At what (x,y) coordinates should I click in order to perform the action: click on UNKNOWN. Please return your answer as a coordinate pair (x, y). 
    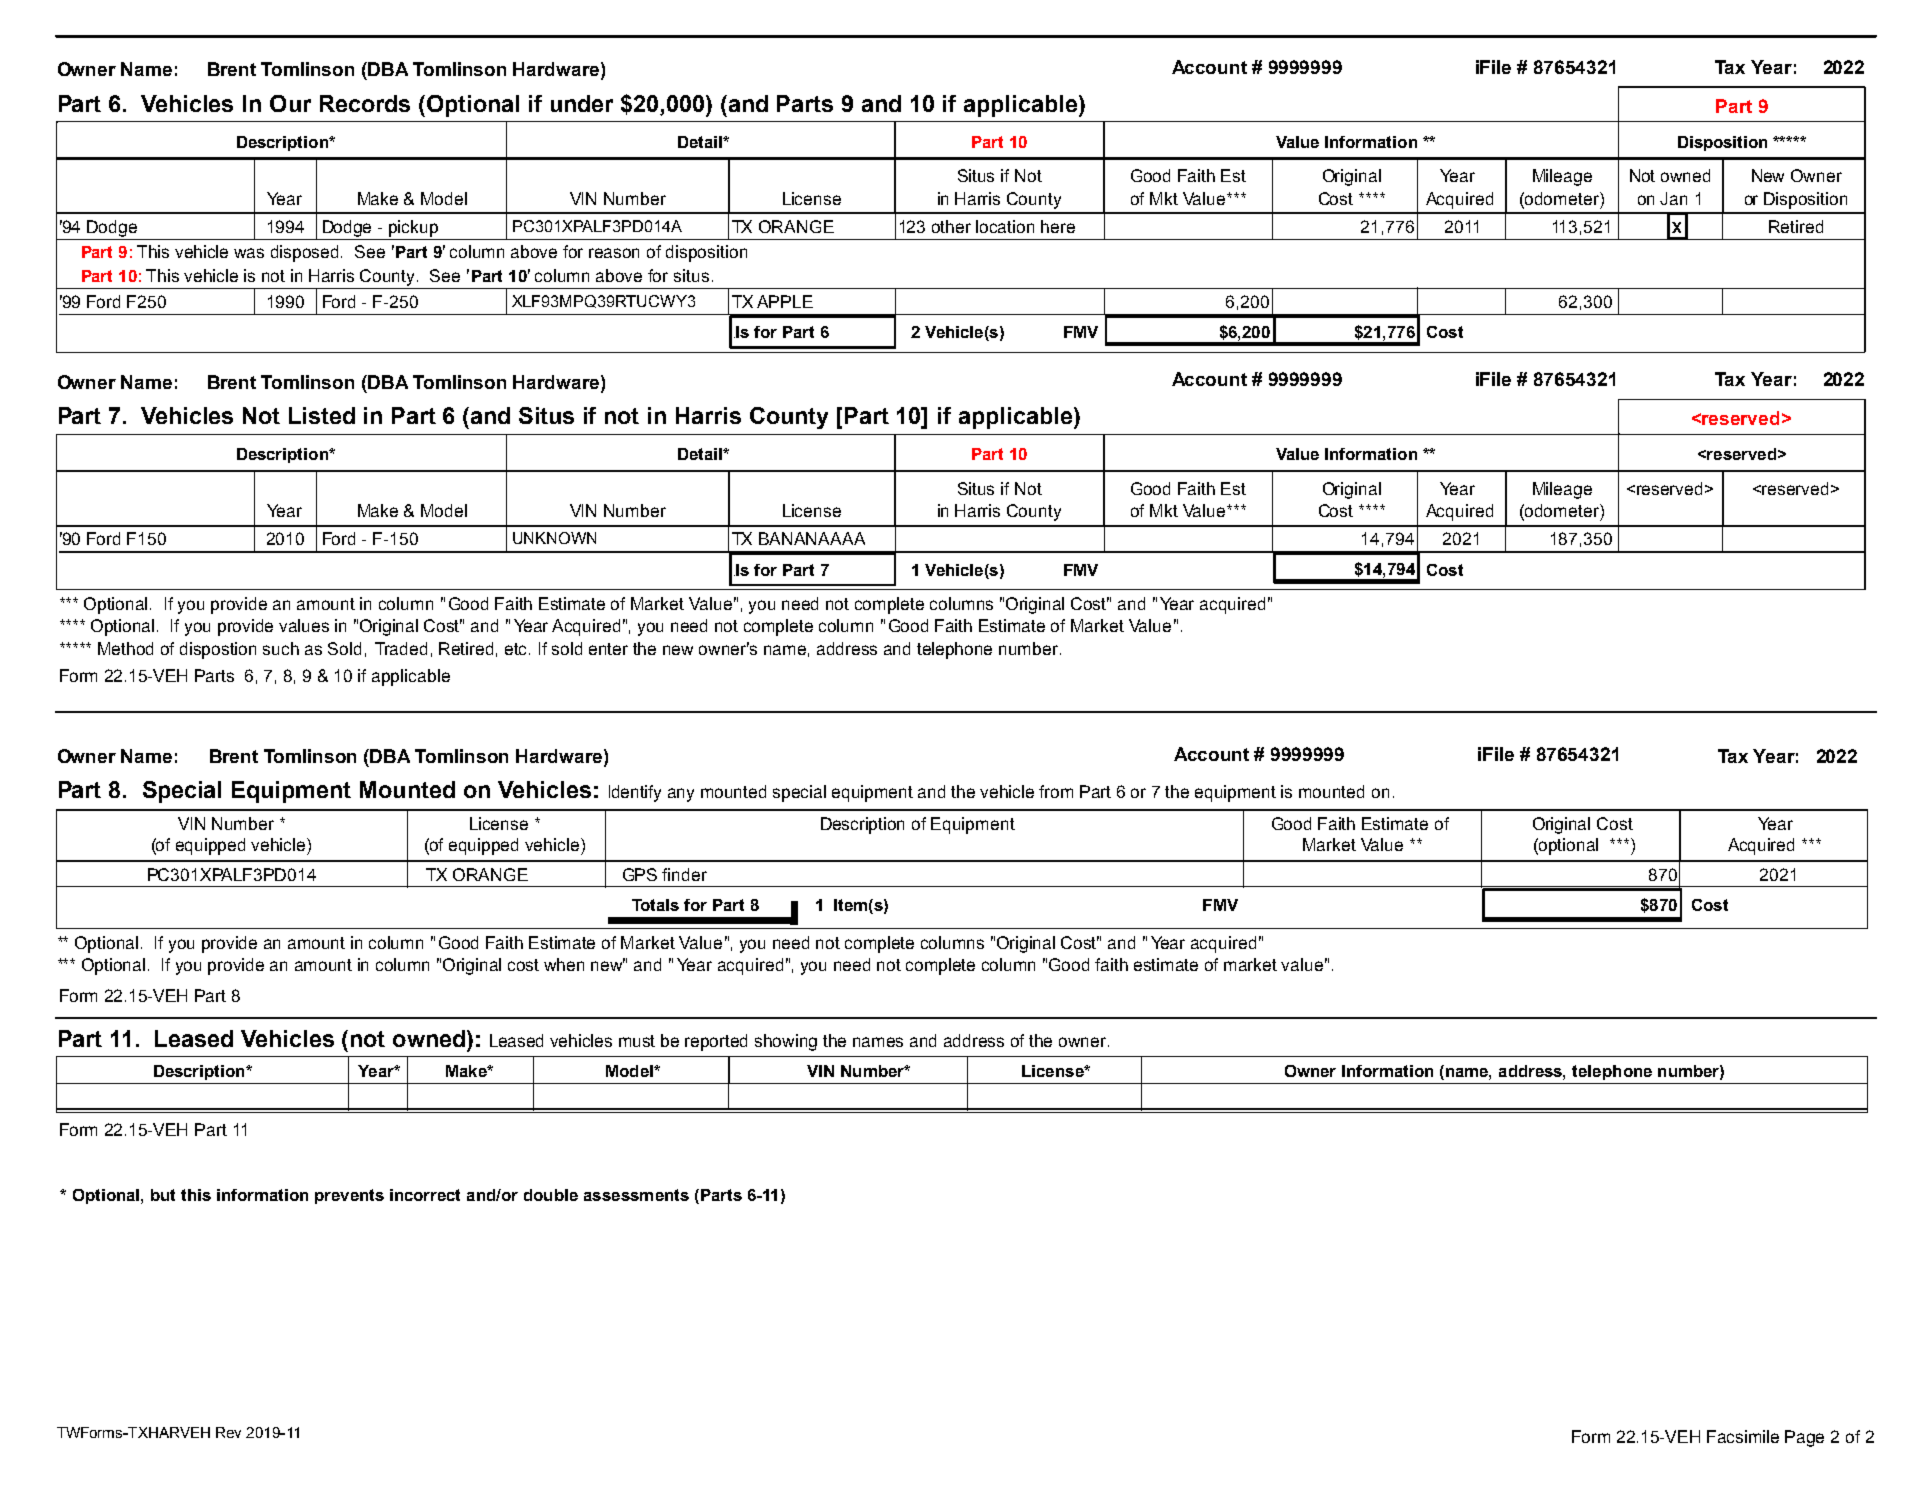
    Looking at the image, I should click on (554, 538).
